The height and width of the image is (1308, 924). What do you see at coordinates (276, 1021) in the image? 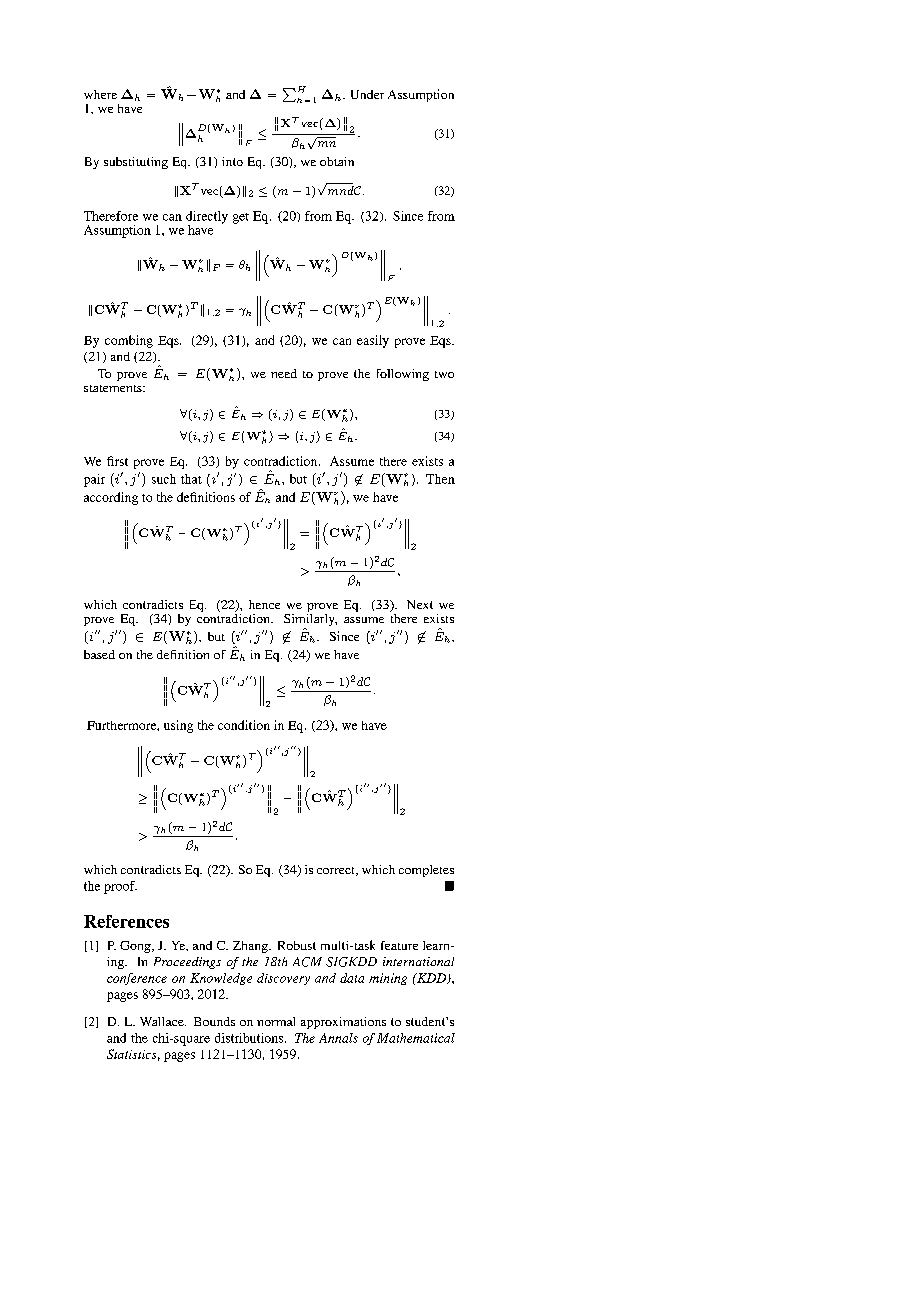
I see `normal` at bounding box center [276, 1021].
